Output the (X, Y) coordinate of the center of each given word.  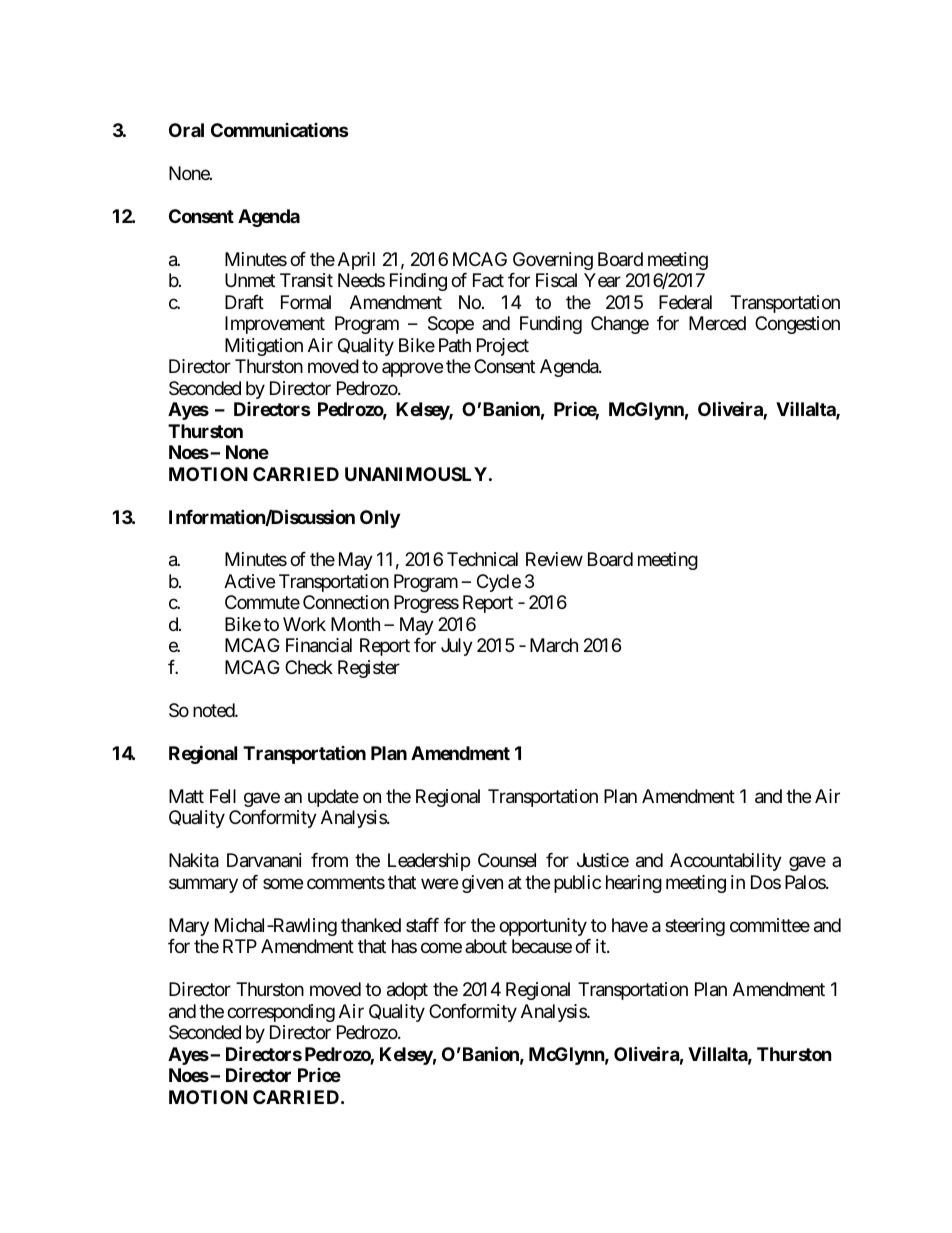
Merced (717, 323)
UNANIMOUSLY (416, 474)
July (457, 647)
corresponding (281, 1013)
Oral (186, 130)
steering (695, 927)
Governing (553, 261)
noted (214, 710)
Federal (685, 302)
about (486, 946)
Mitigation (264, 347)
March (554, 645)
